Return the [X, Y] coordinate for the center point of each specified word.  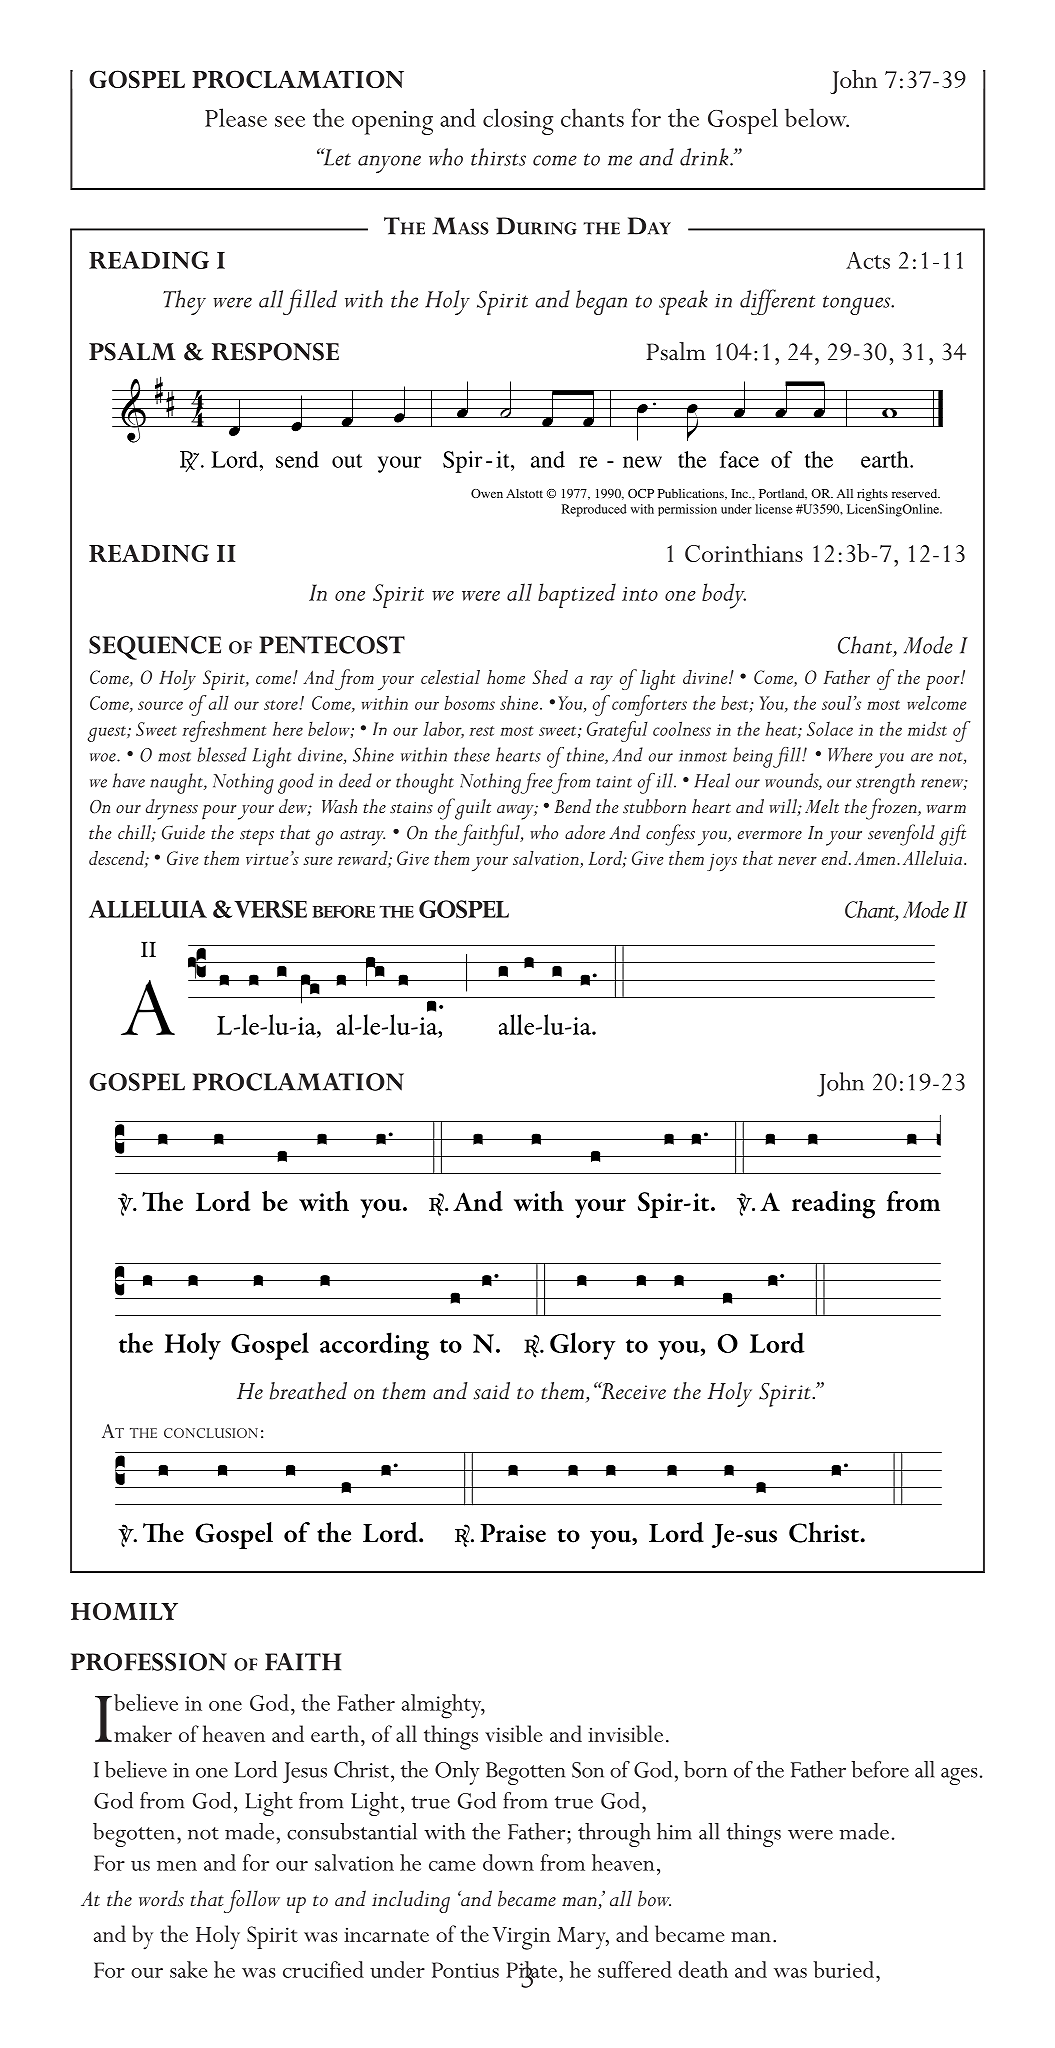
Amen [876, 858]
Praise [513, 1533]
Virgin [522, 1938]
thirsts [498, 157]
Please [236, 117]
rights [872, 495]
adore [585, 832]
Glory [583, 1346]
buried [843, 1969]
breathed [308, 1391]
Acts [868, 260]
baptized [577, 595]
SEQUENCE [155, 648]
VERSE [270, 909]
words [161, 1898]
